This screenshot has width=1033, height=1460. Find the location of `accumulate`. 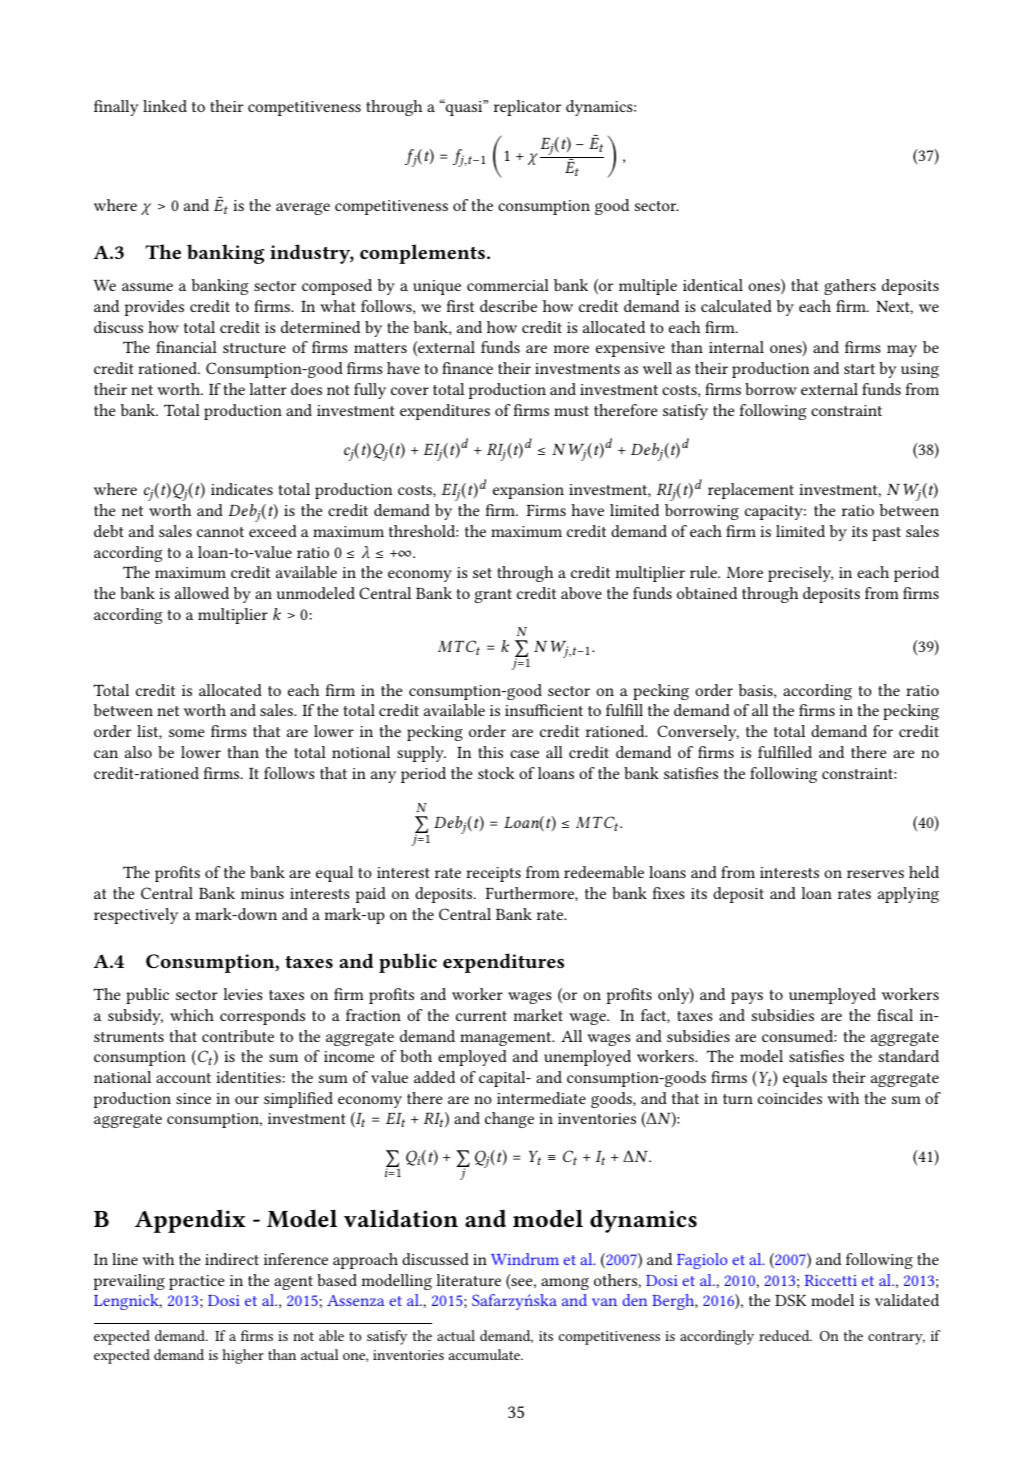

accumulate is located at coordinates (485, 1354).
